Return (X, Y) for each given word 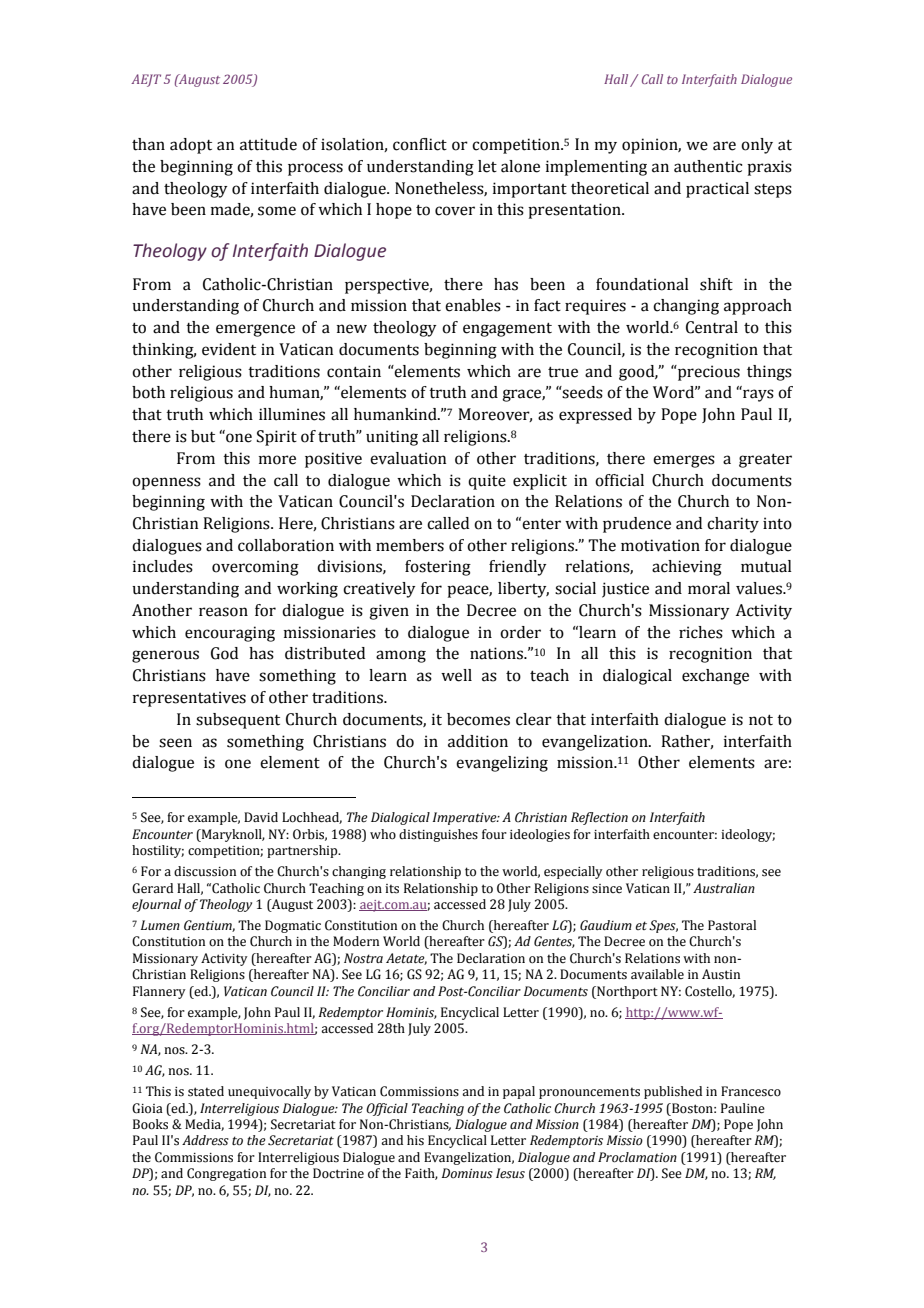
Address (205, 1140)
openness (166, 483)
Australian (724, 888)
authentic (708, 166)
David (261, 817)
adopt (191, 146)
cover (455, 211)
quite (487, 482)
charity (733, 525)
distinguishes (438, 835)
